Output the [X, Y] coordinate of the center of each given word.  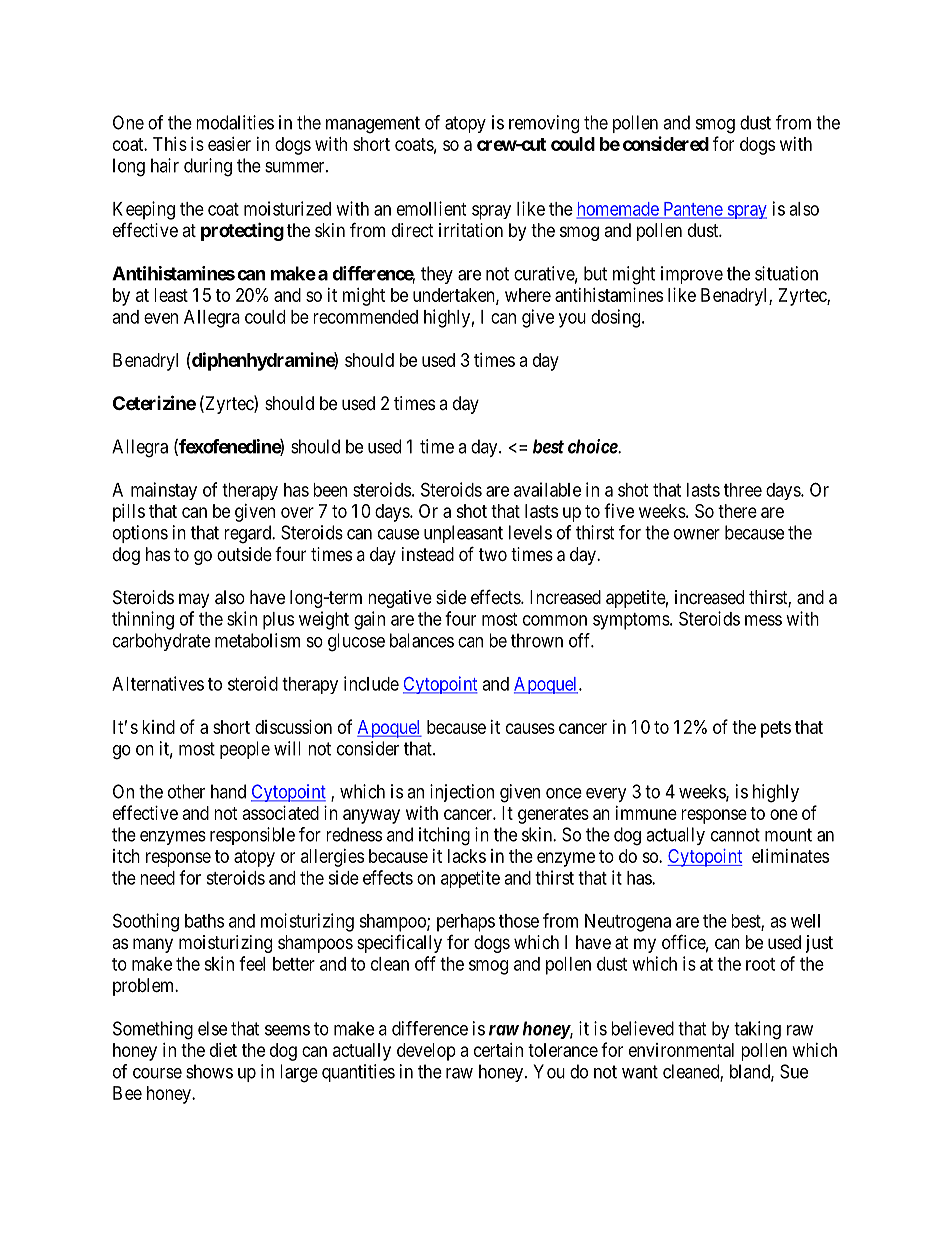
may [194, 600]
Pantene [692, 210]
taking [757, 1030]
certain [498, 1050]
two [493, 554]
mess [763, 620]
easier [229, 144]
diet [223, 1050]
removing [544, 124]
